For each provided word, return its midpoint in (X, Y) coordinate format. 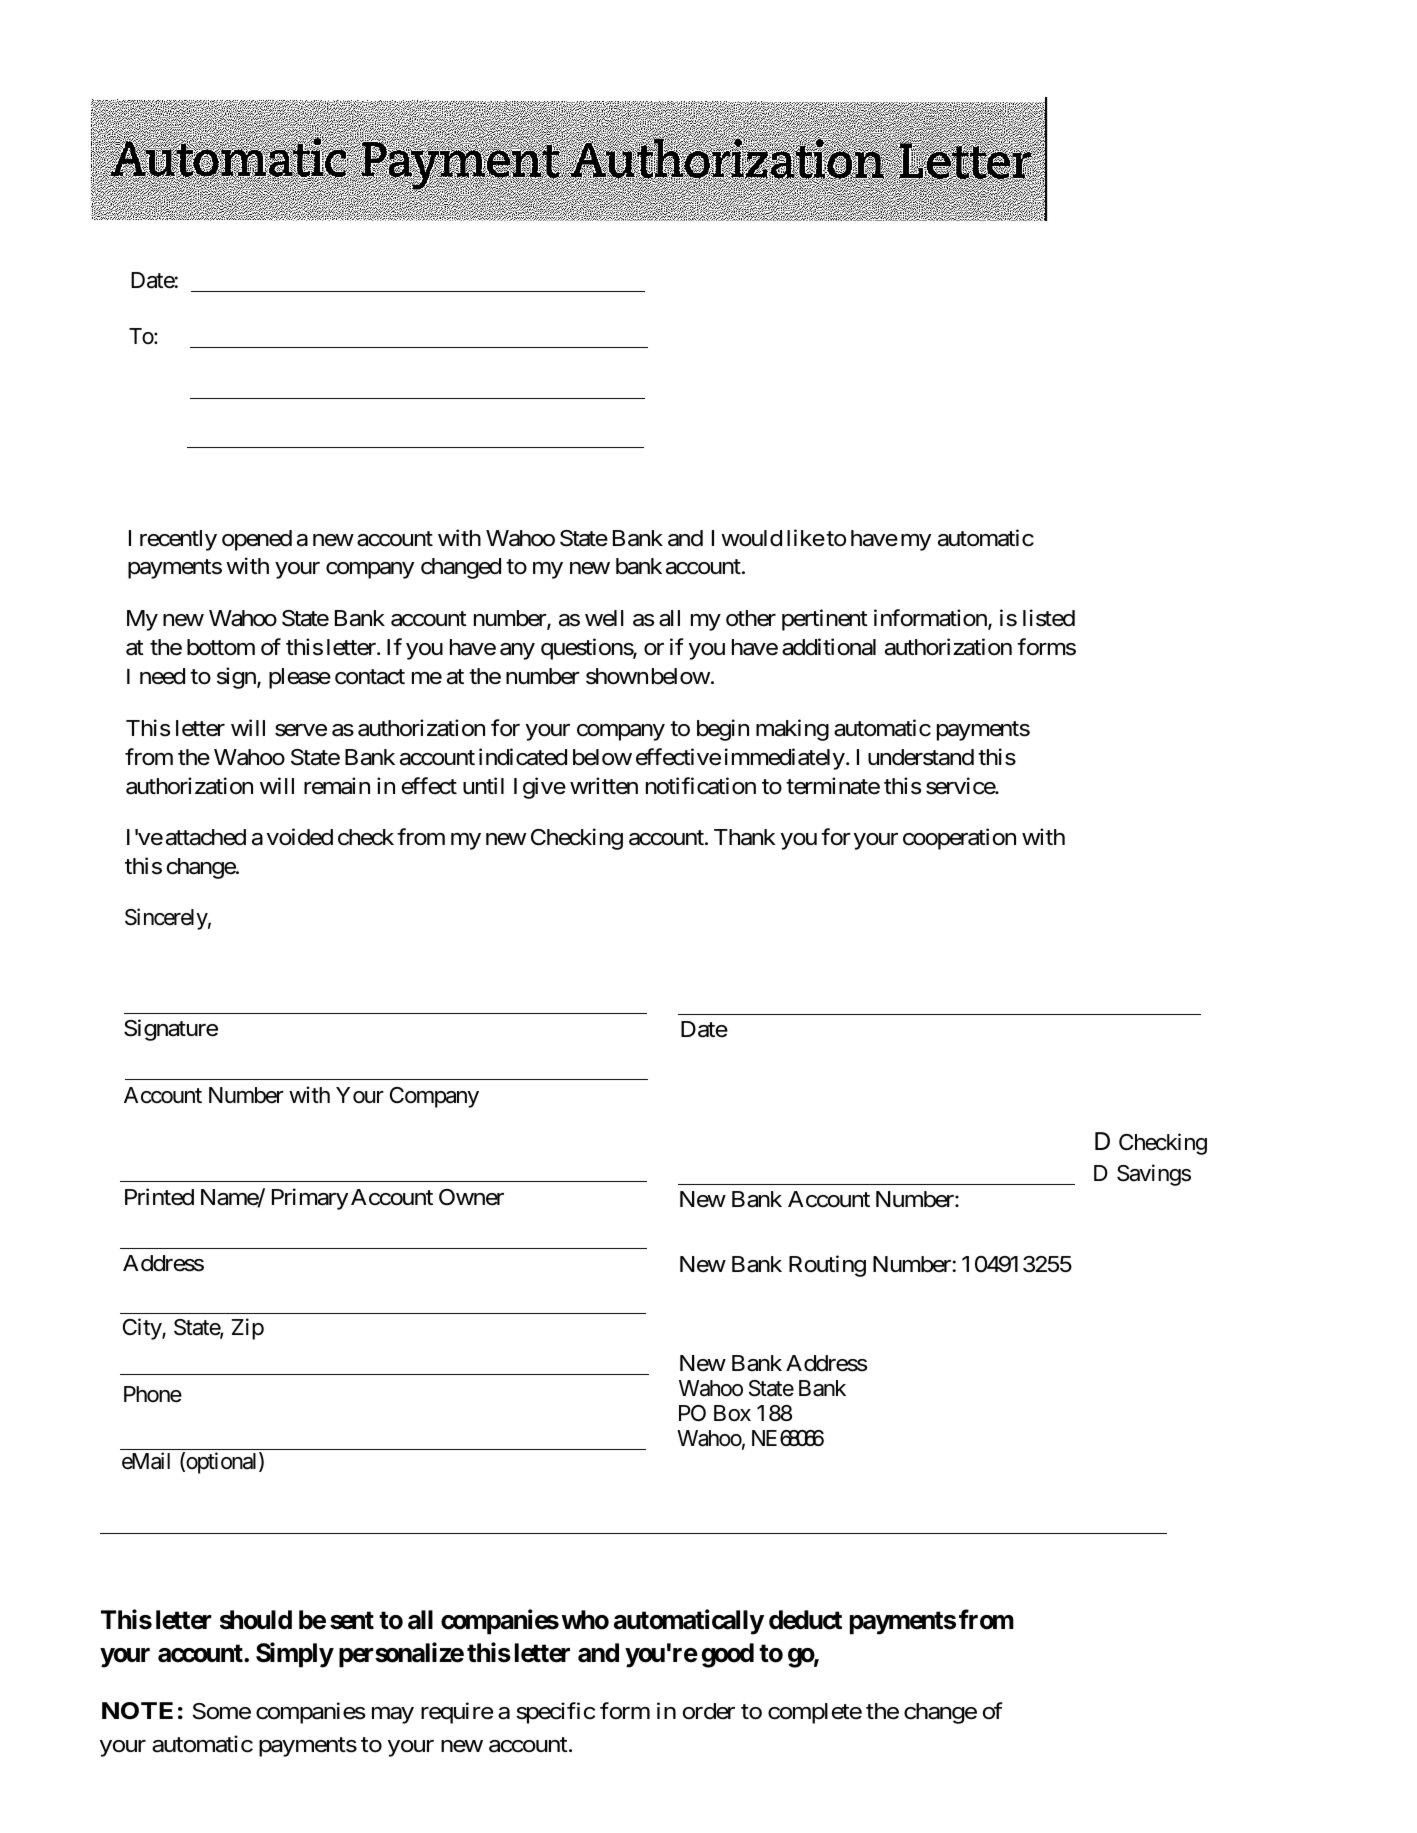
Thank (745, 837)
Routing (827, 1266)
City (143, 1329)
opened (257, 540)
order (709, 1711)
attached (206, 837)
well (604, 618)
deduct (805, 1620)
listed (1049, 618)
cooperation (959, 839)
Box (732, 1413)
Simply (295, 1655)
